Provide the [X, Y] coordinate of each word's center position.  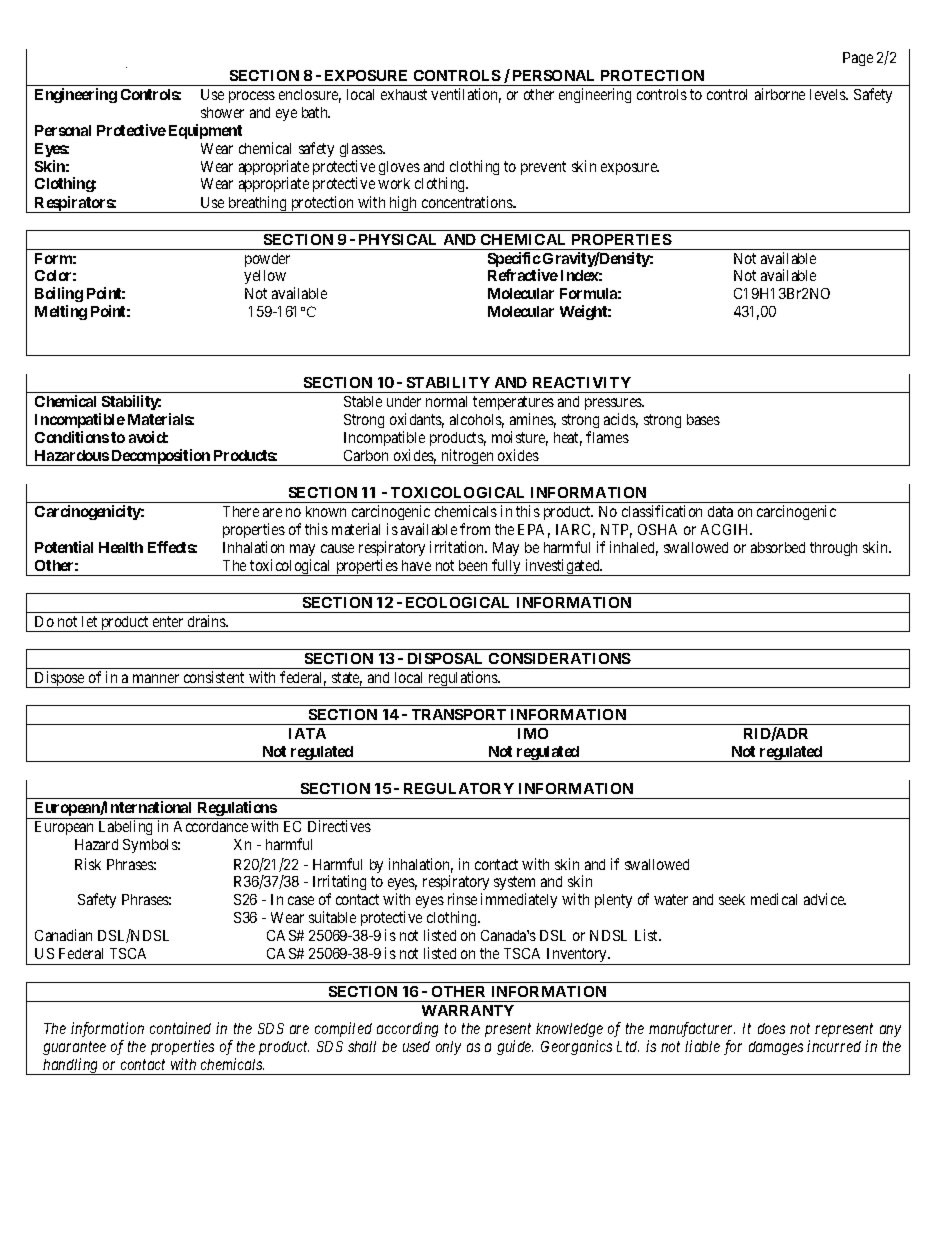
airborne [780, 94]
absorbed [778, 547]
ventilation [466, 95]
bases [703, 419]
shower [222, 112]
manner [156, 678]
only [448, 1048]
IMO [533, 733]
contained [180, 1028]
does [771, 1028]
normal [446, 401]
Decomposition [160, 457]
